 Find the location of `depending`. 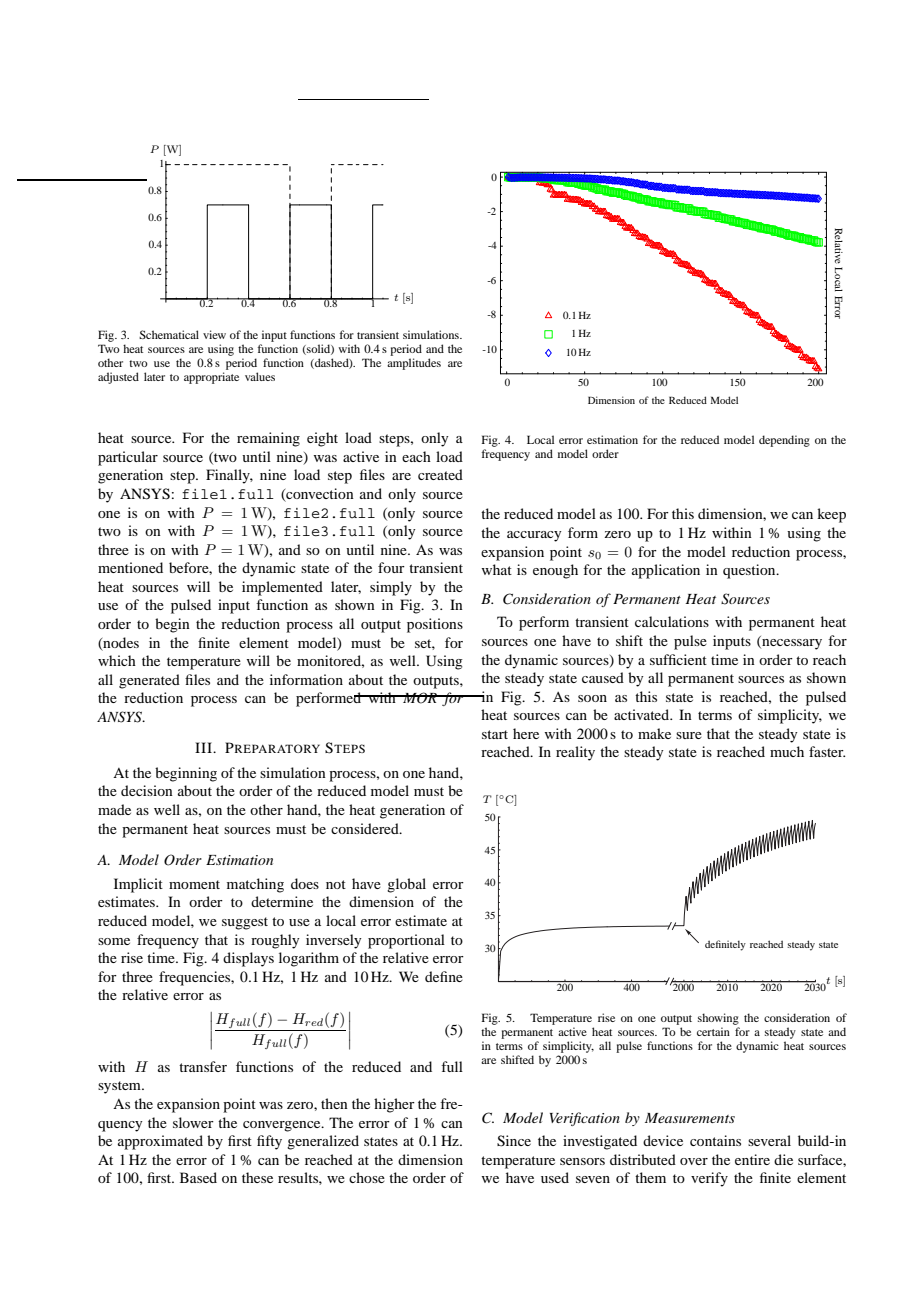

depending is located at coordinates (784, 441).
